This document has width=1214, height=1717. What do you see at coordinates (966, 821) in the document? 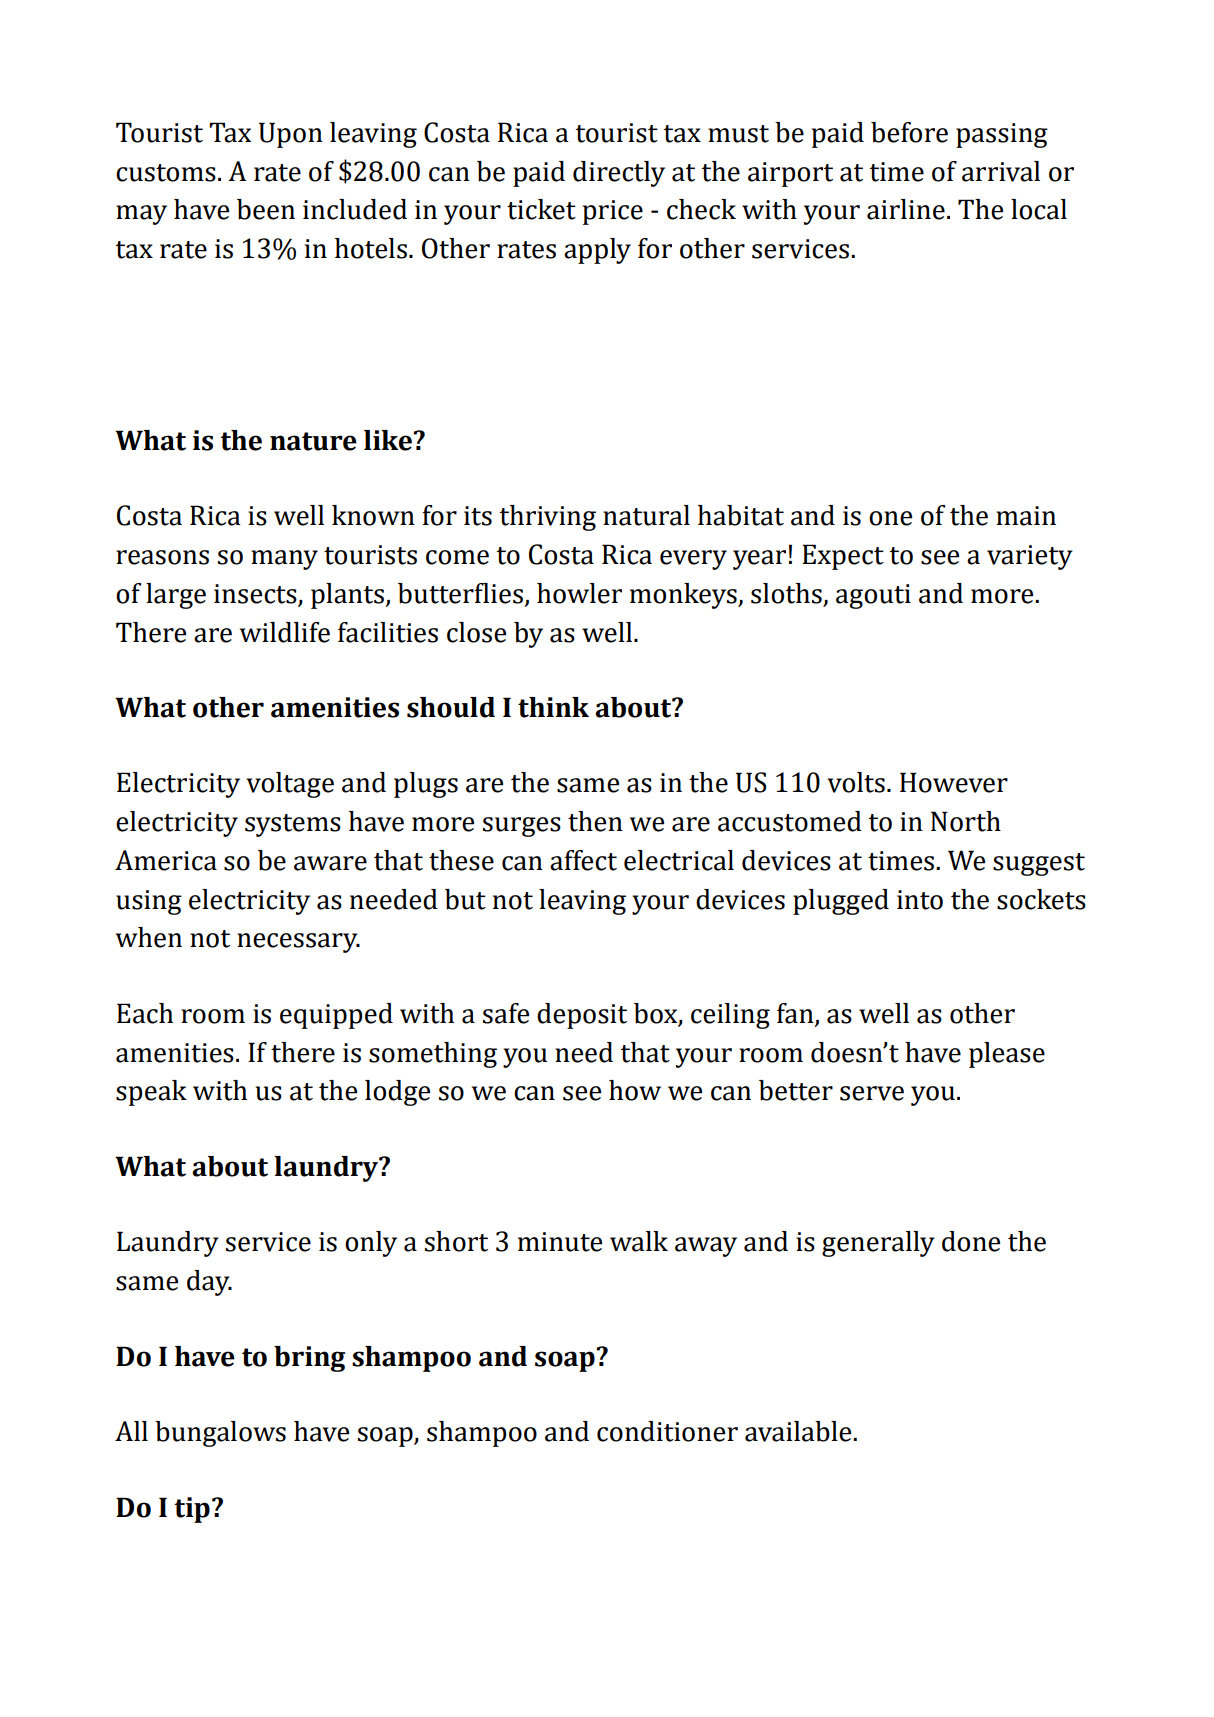
I see `North` at bounding box center [966, 821].
